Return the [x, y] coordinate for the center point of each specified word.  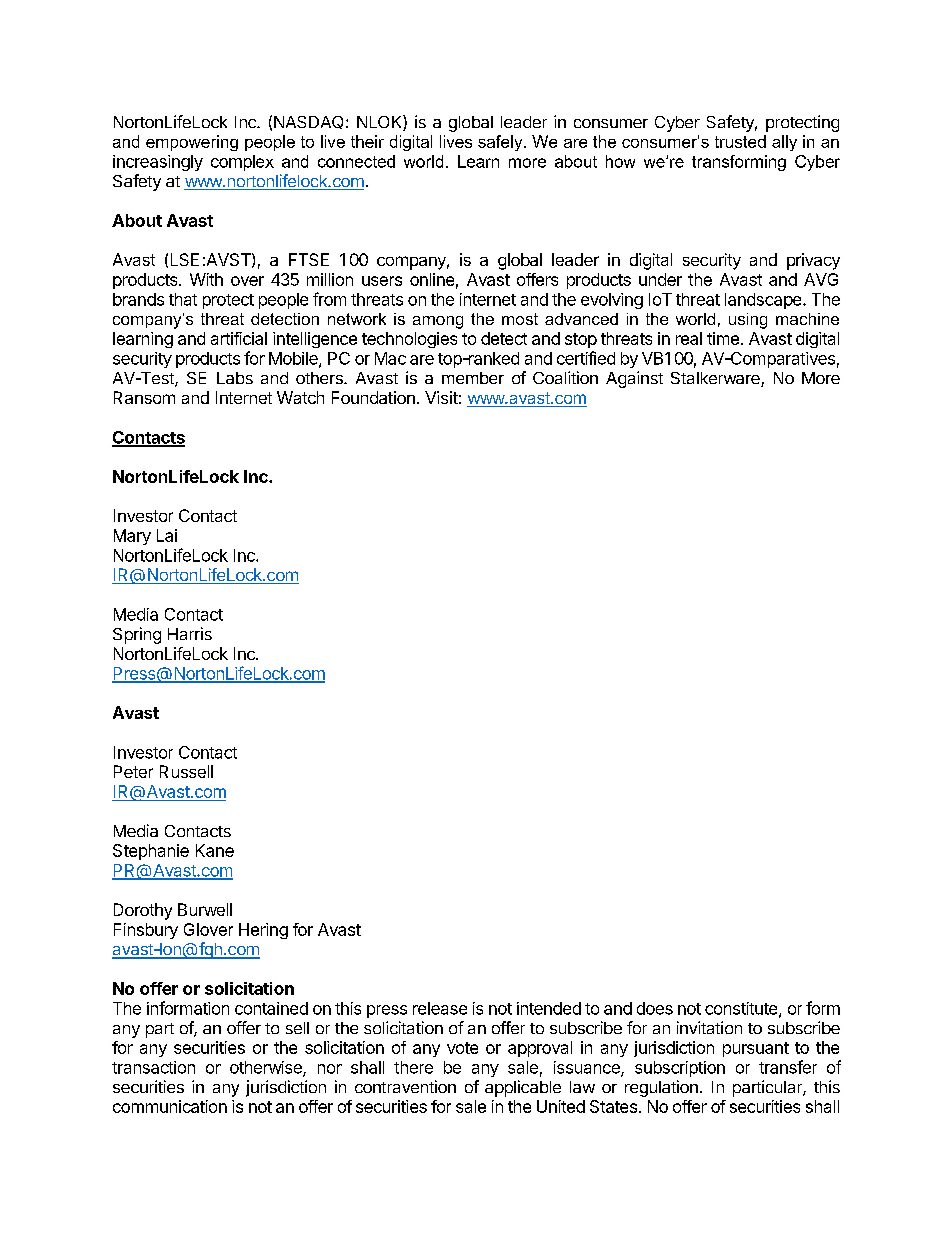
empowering [192, 143]
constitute [742, 1009]
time [723, 338]
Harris [190, 633]
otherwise [267, 1068]
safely [501, 143]
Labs [235, 378]
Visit [441, 397]
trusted [740, 141]
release [440, 1008]
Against [634, 379]
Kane [215, 850]
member [473, 378]
